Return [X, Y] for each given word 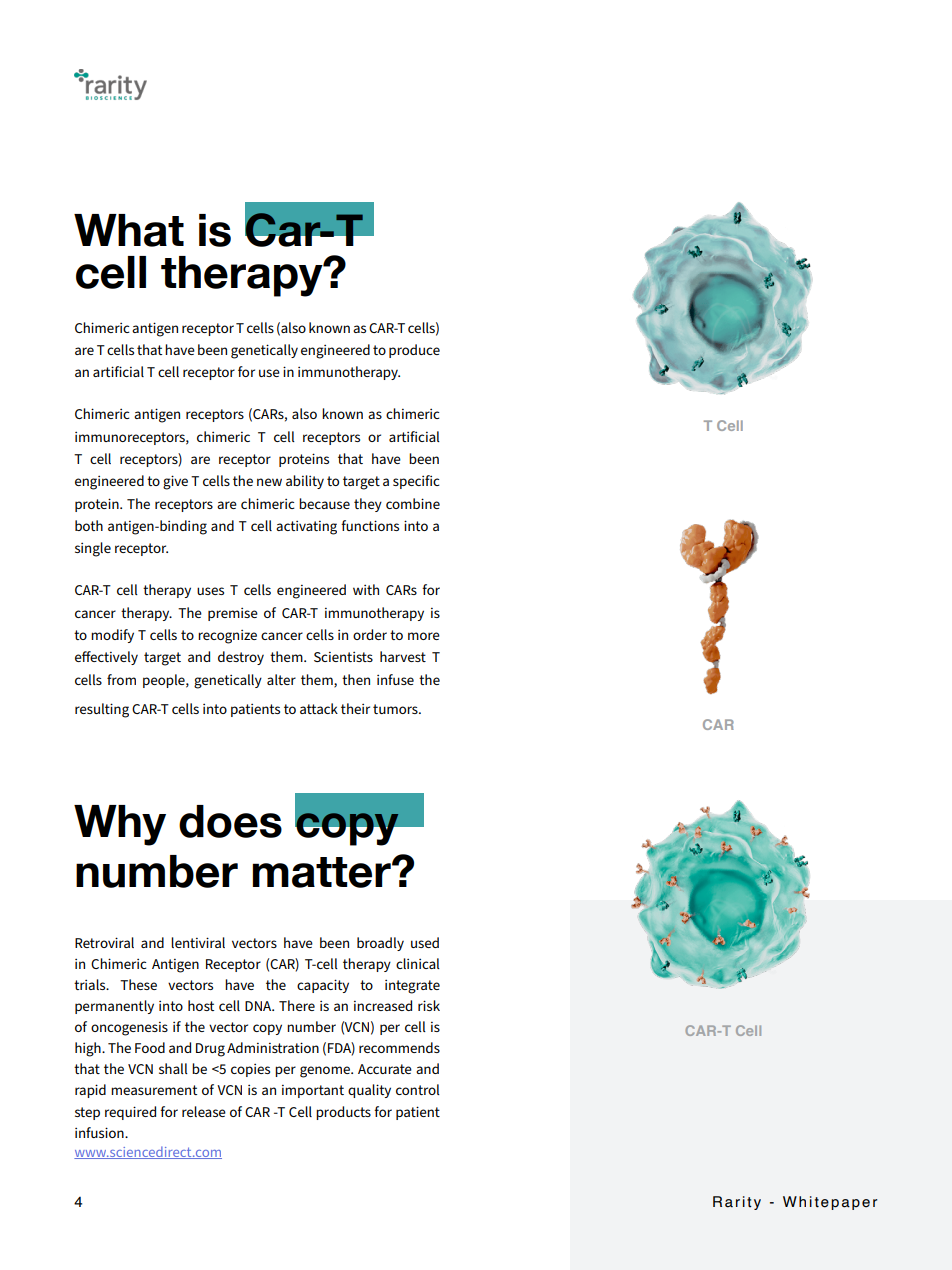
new [269, 482]
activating [306, 528]
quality [369, 1091]
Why [120, 825]
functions [370, 525]
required [130, 1113]
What [129, 230]
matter [323, 872]
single [93, 549]
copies [250, 1070]
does [230, 821]
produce [414, 351]
